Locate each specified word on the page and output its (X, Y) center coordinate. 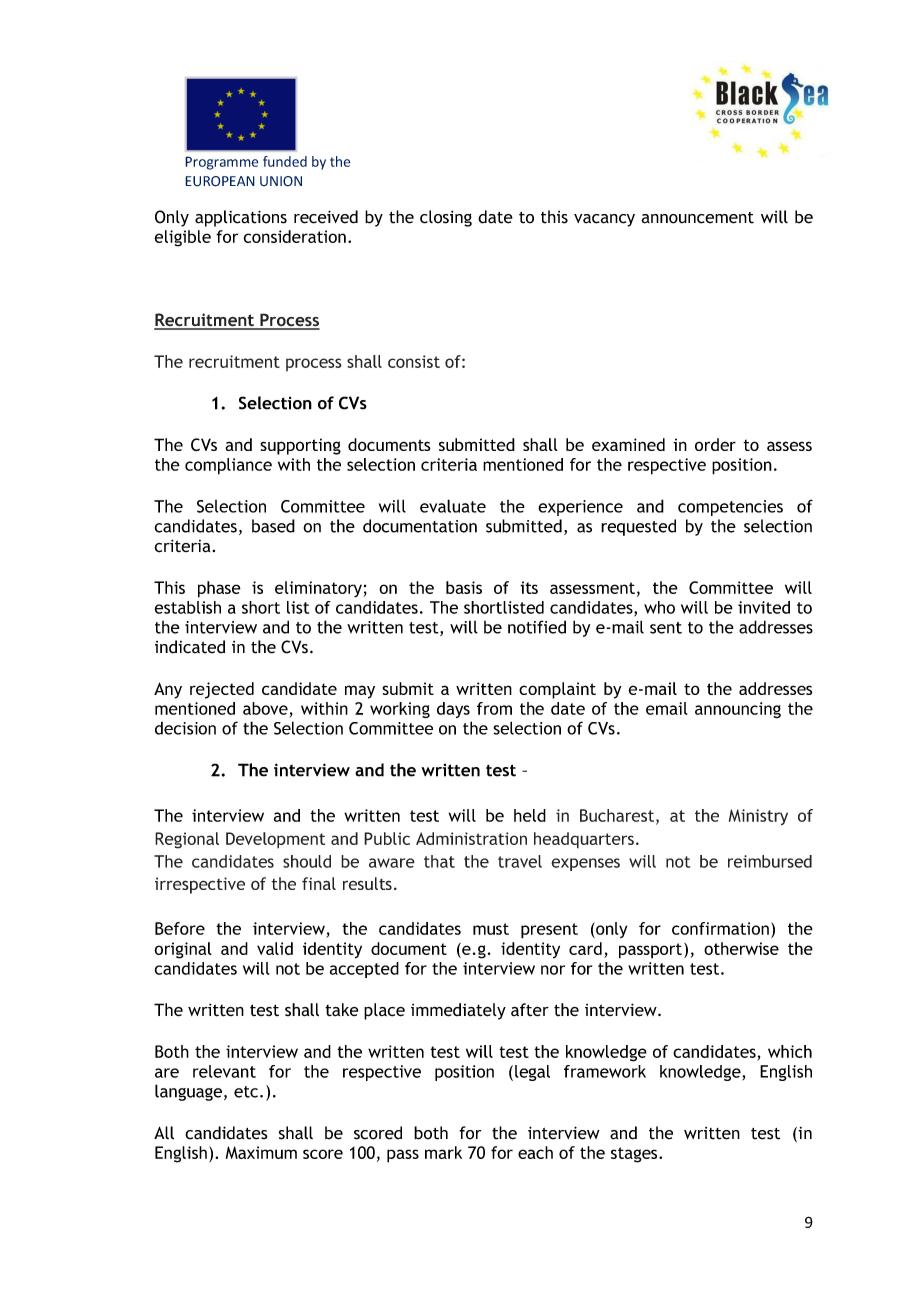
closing (446, 218)
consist (414, 361)
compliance (228, 466)
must (491, 929)
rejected (222, 690)
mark (443, 1152)
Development (275, 840)
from (494, 708)
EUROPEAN (220, 181)
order (715, 444)
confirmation (720, 928)
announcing (738, 710)
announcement (697, 218)
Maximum (261, 1152)
